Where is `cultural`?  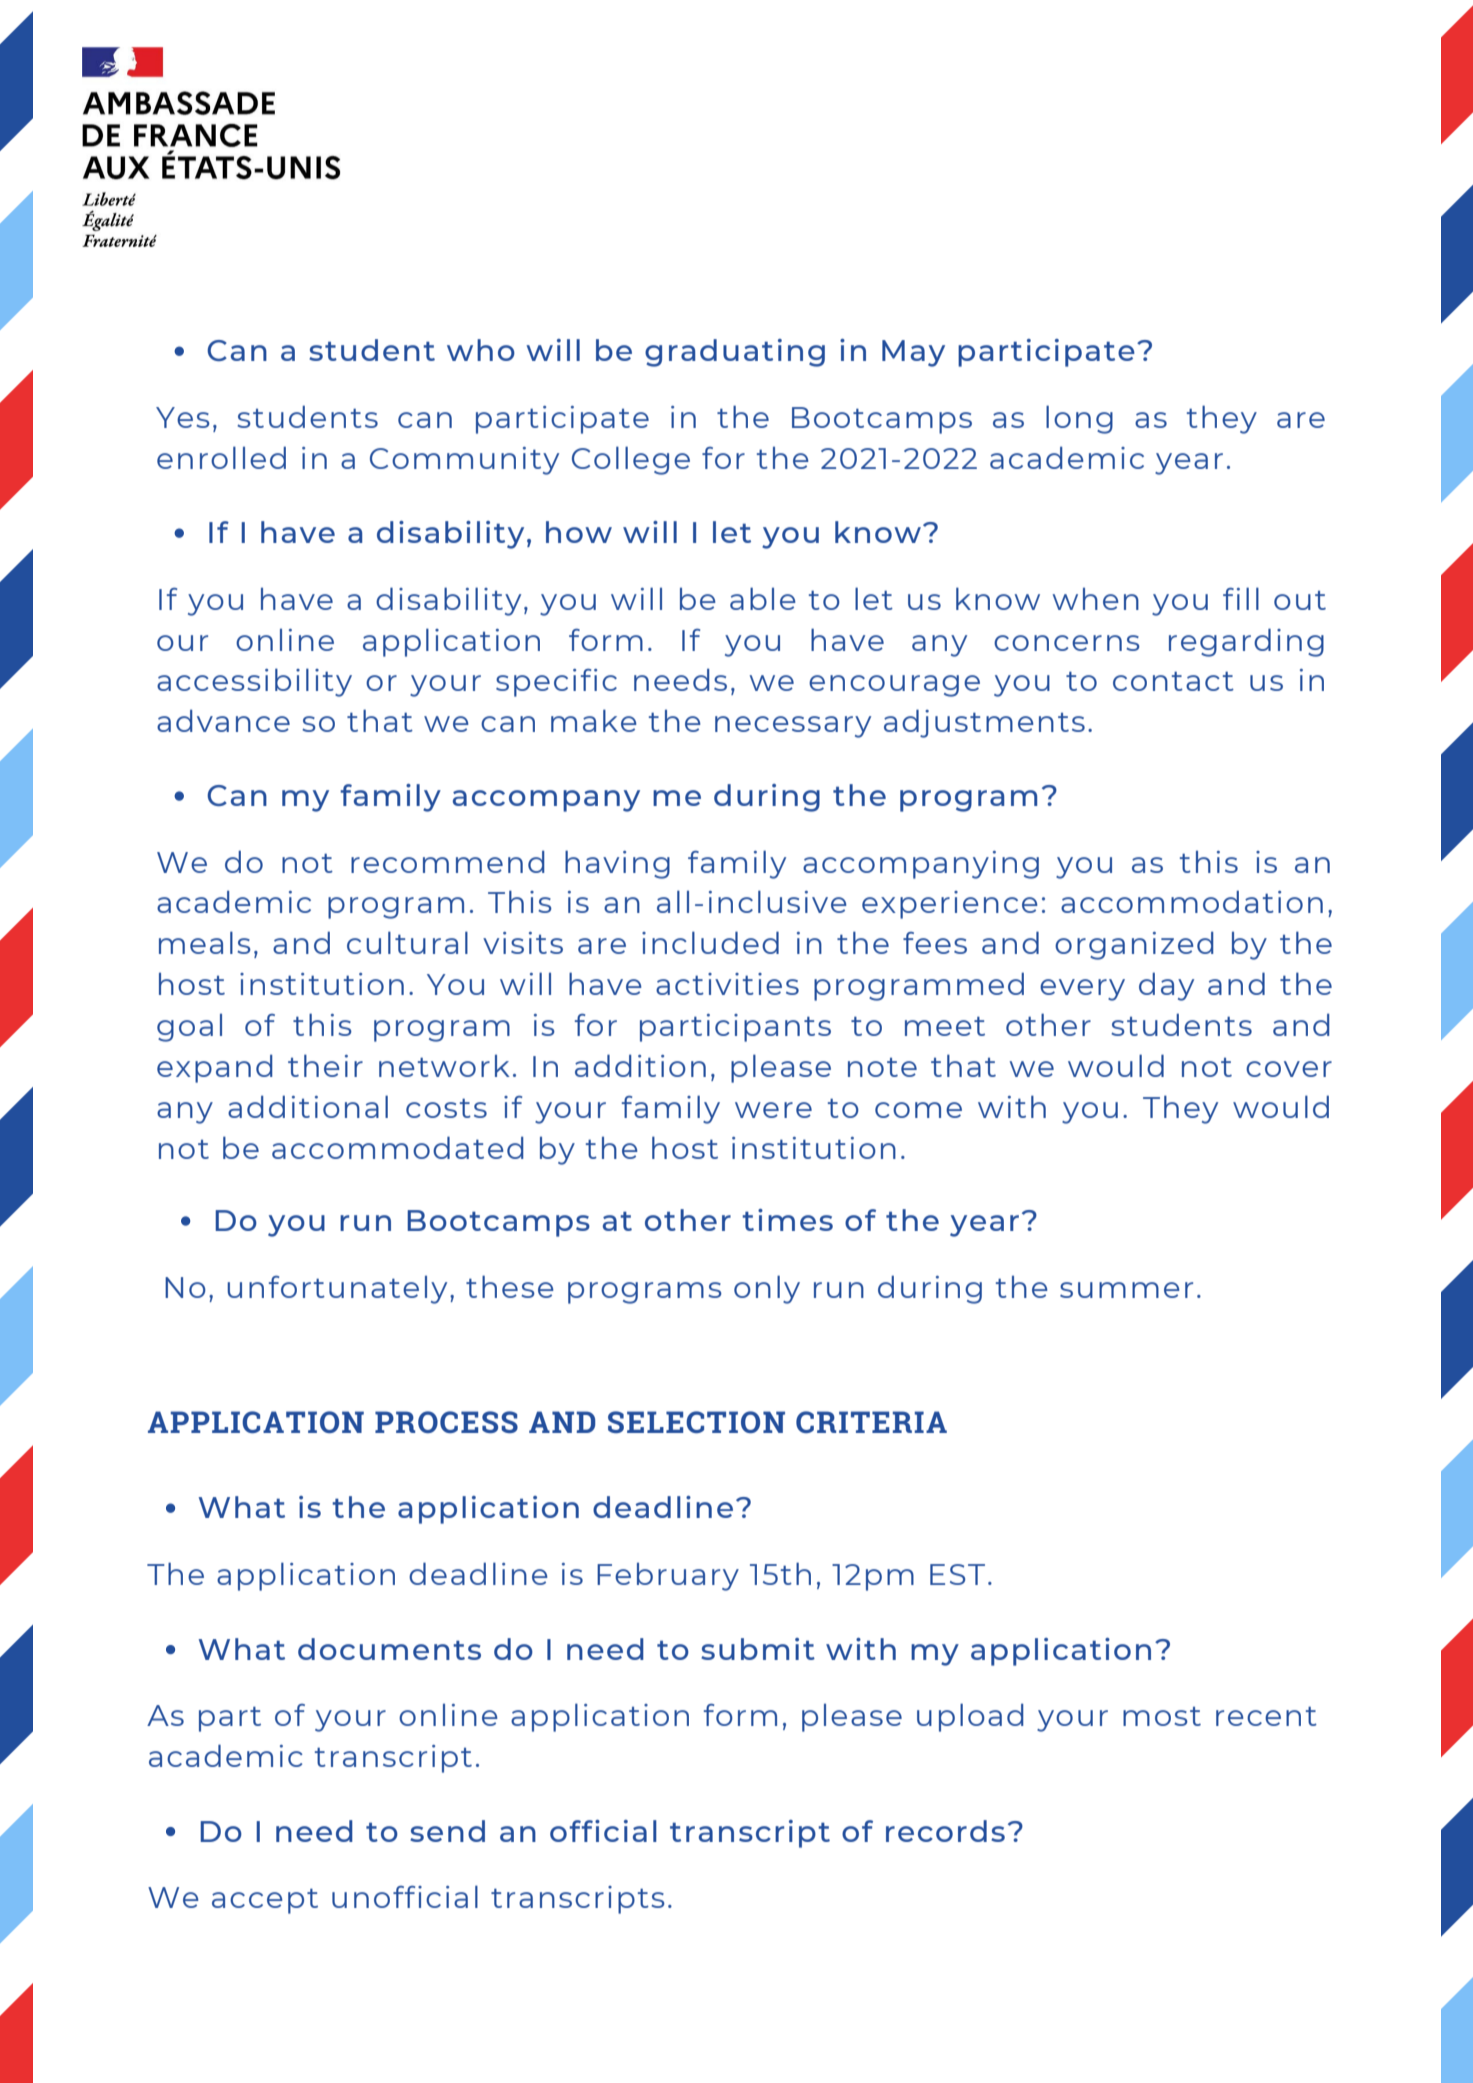 cultural is located at coordinates (407, 942).
